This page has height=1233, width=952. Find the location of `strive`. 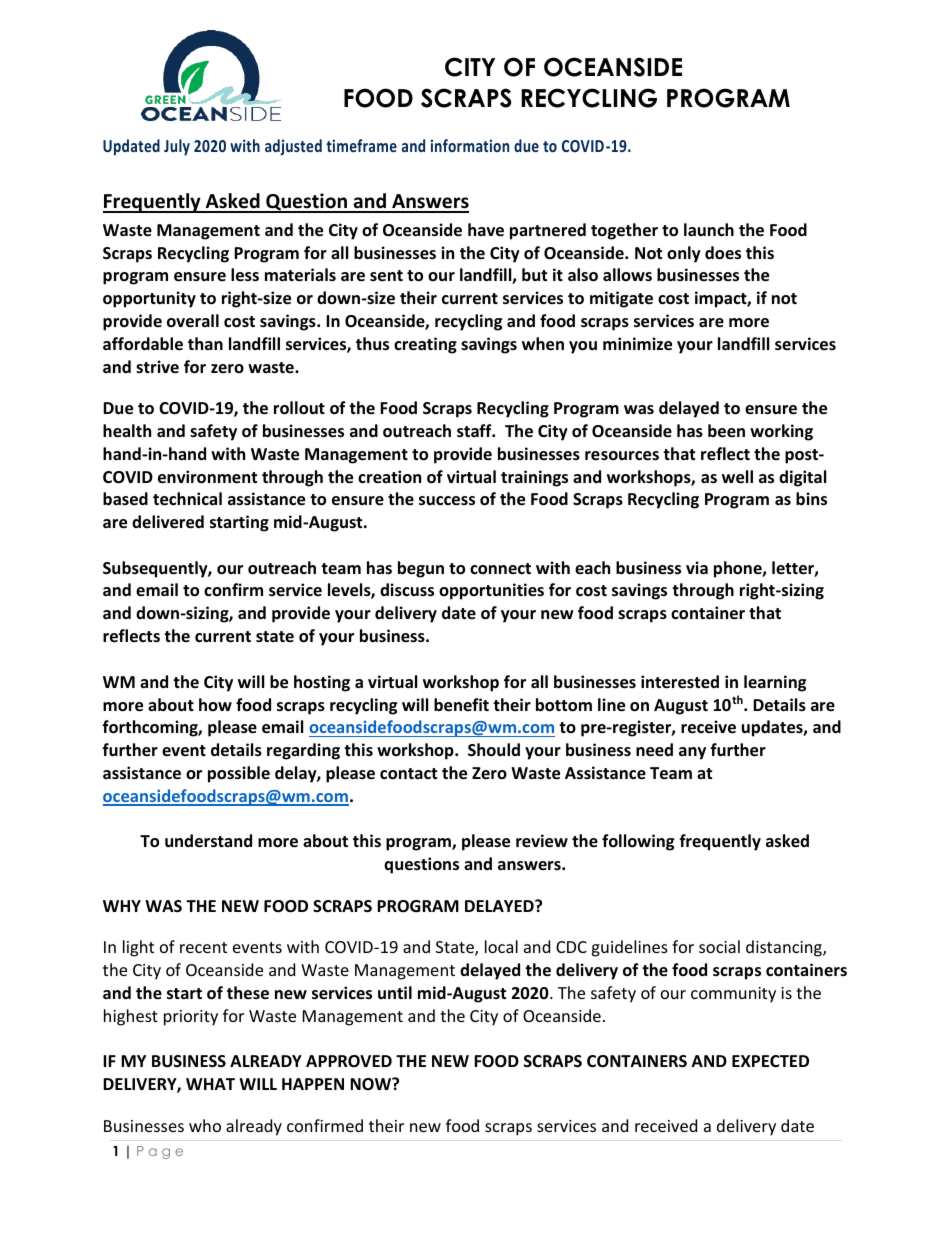

strive is located at coordinates (157, 366).
